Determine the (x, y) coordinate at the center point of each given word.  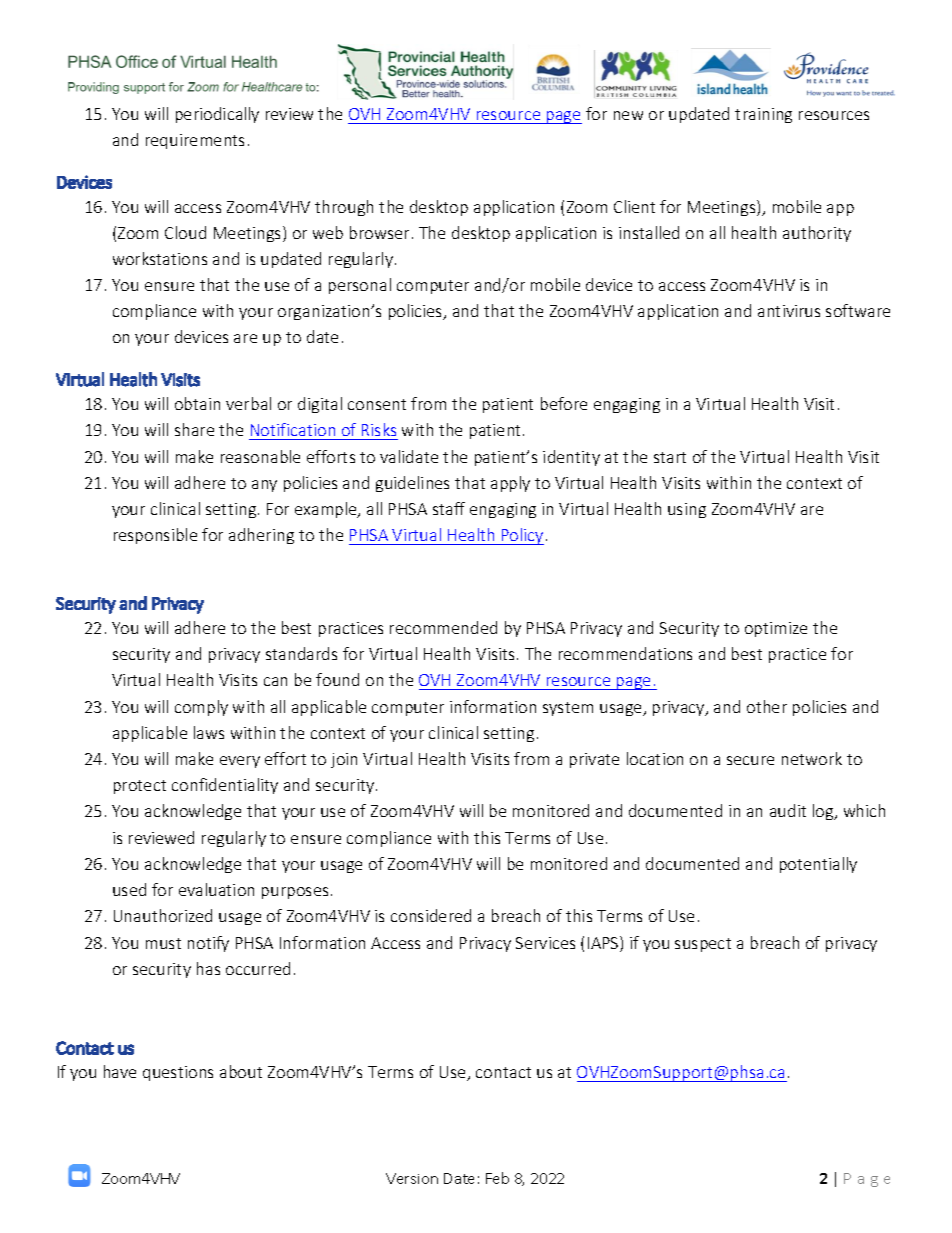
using (687, 510)
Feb (497, 1178)
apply (510, 484)
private (594, 760)
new (628, 115)
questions (178, 1073)
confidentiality (225, 786)
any (264, 486)
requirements (195, 141)
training (763, 115)
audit (788, 810)
